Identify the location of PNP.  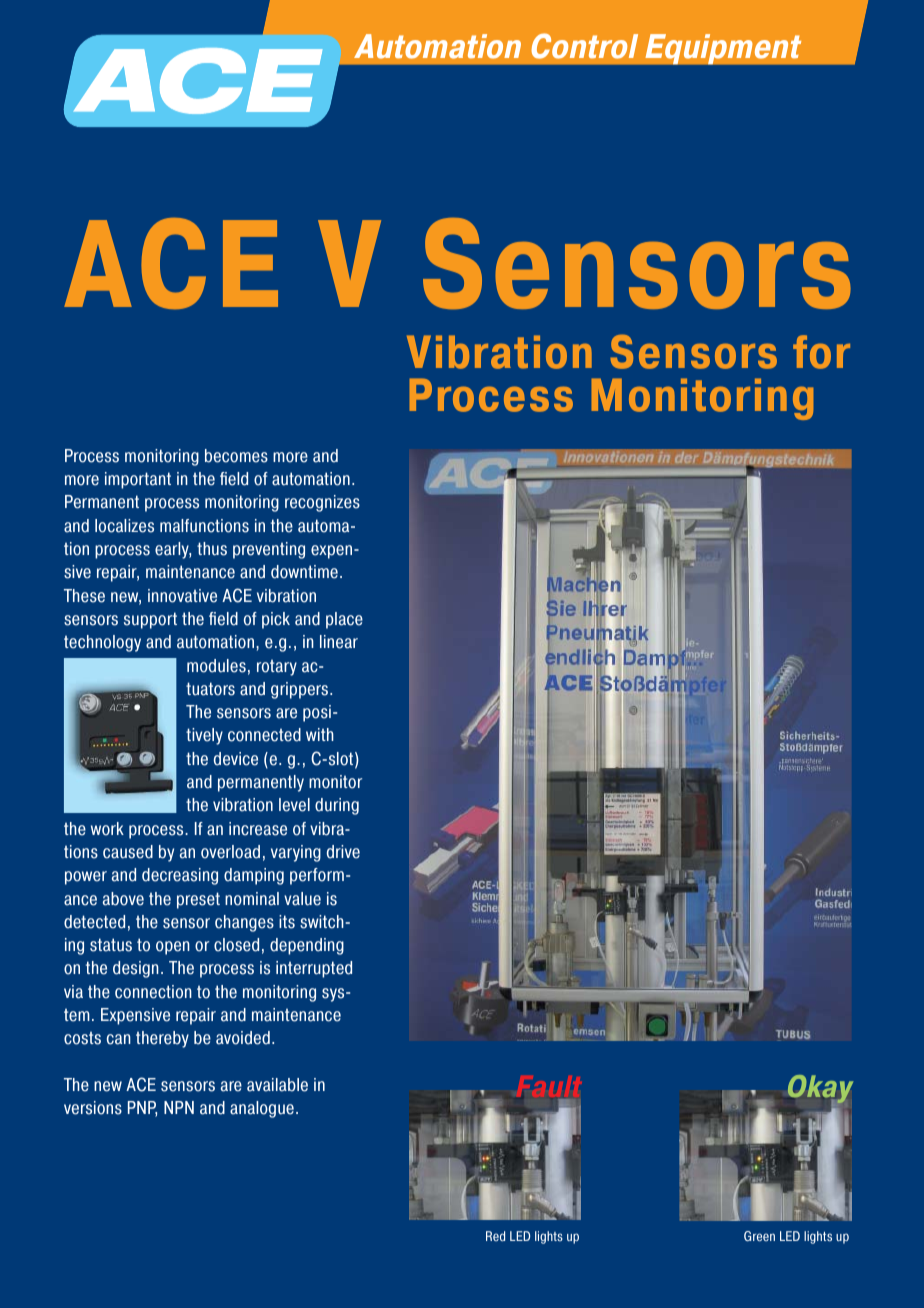
(142, 1109).
